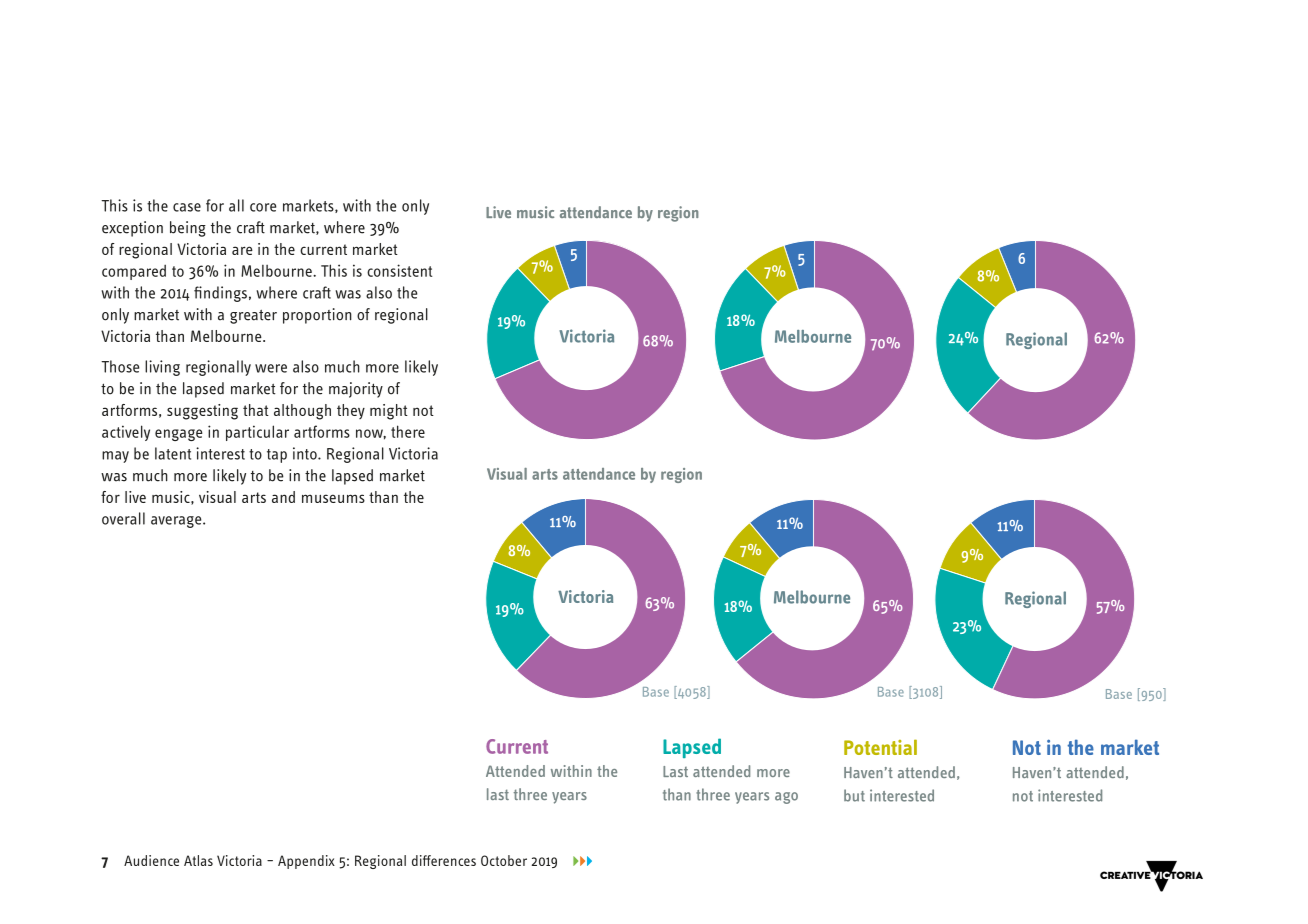 Image resolution: width=1308 pixels, height=924 pixels. What do you see at coordinates (333, 498) in the image?
I see `museums` at bounding box center [333, 498].
